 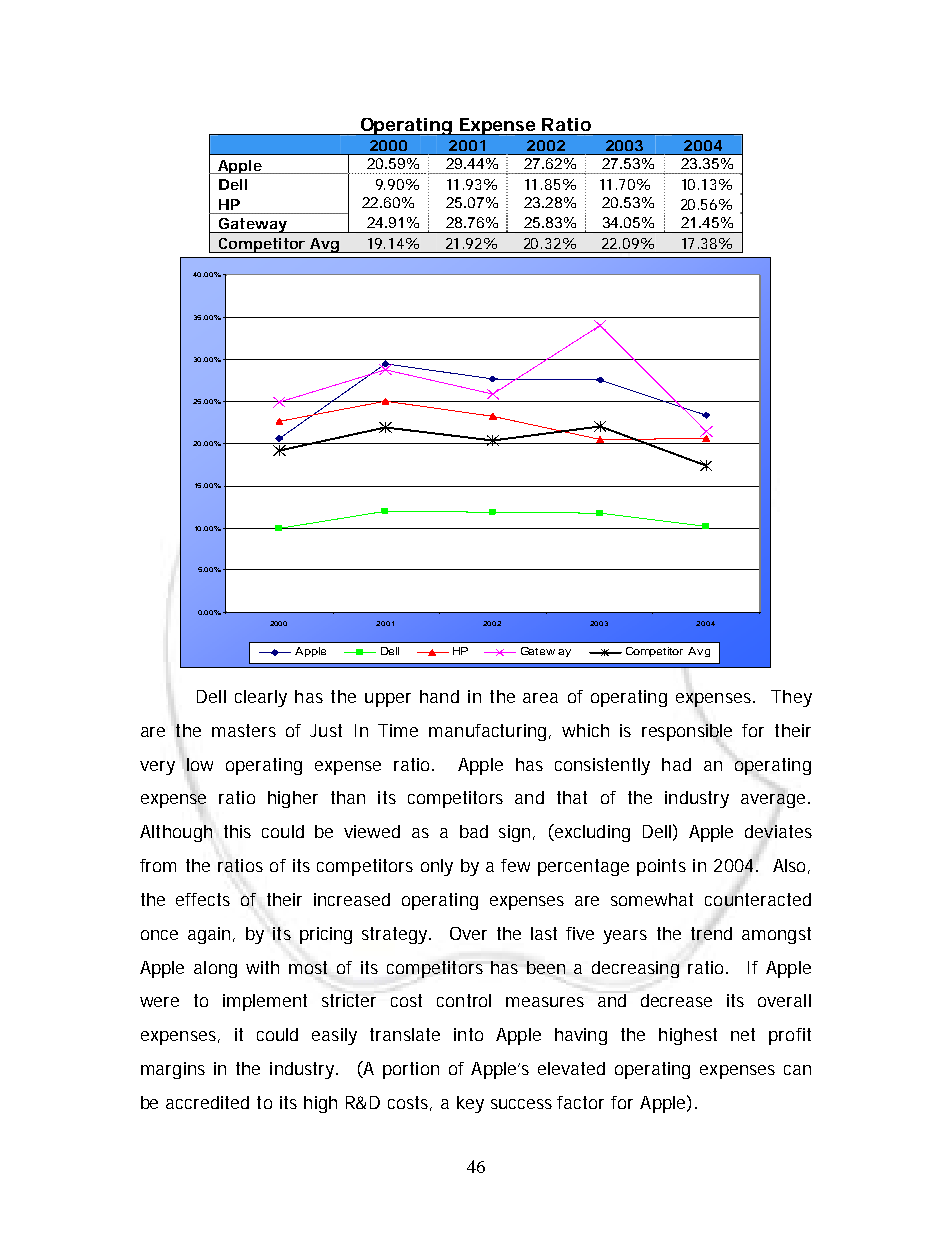 What do you see at coordinates (676, 1000) in the image?
I see `decrease` at bounding box center [676, 1000].
